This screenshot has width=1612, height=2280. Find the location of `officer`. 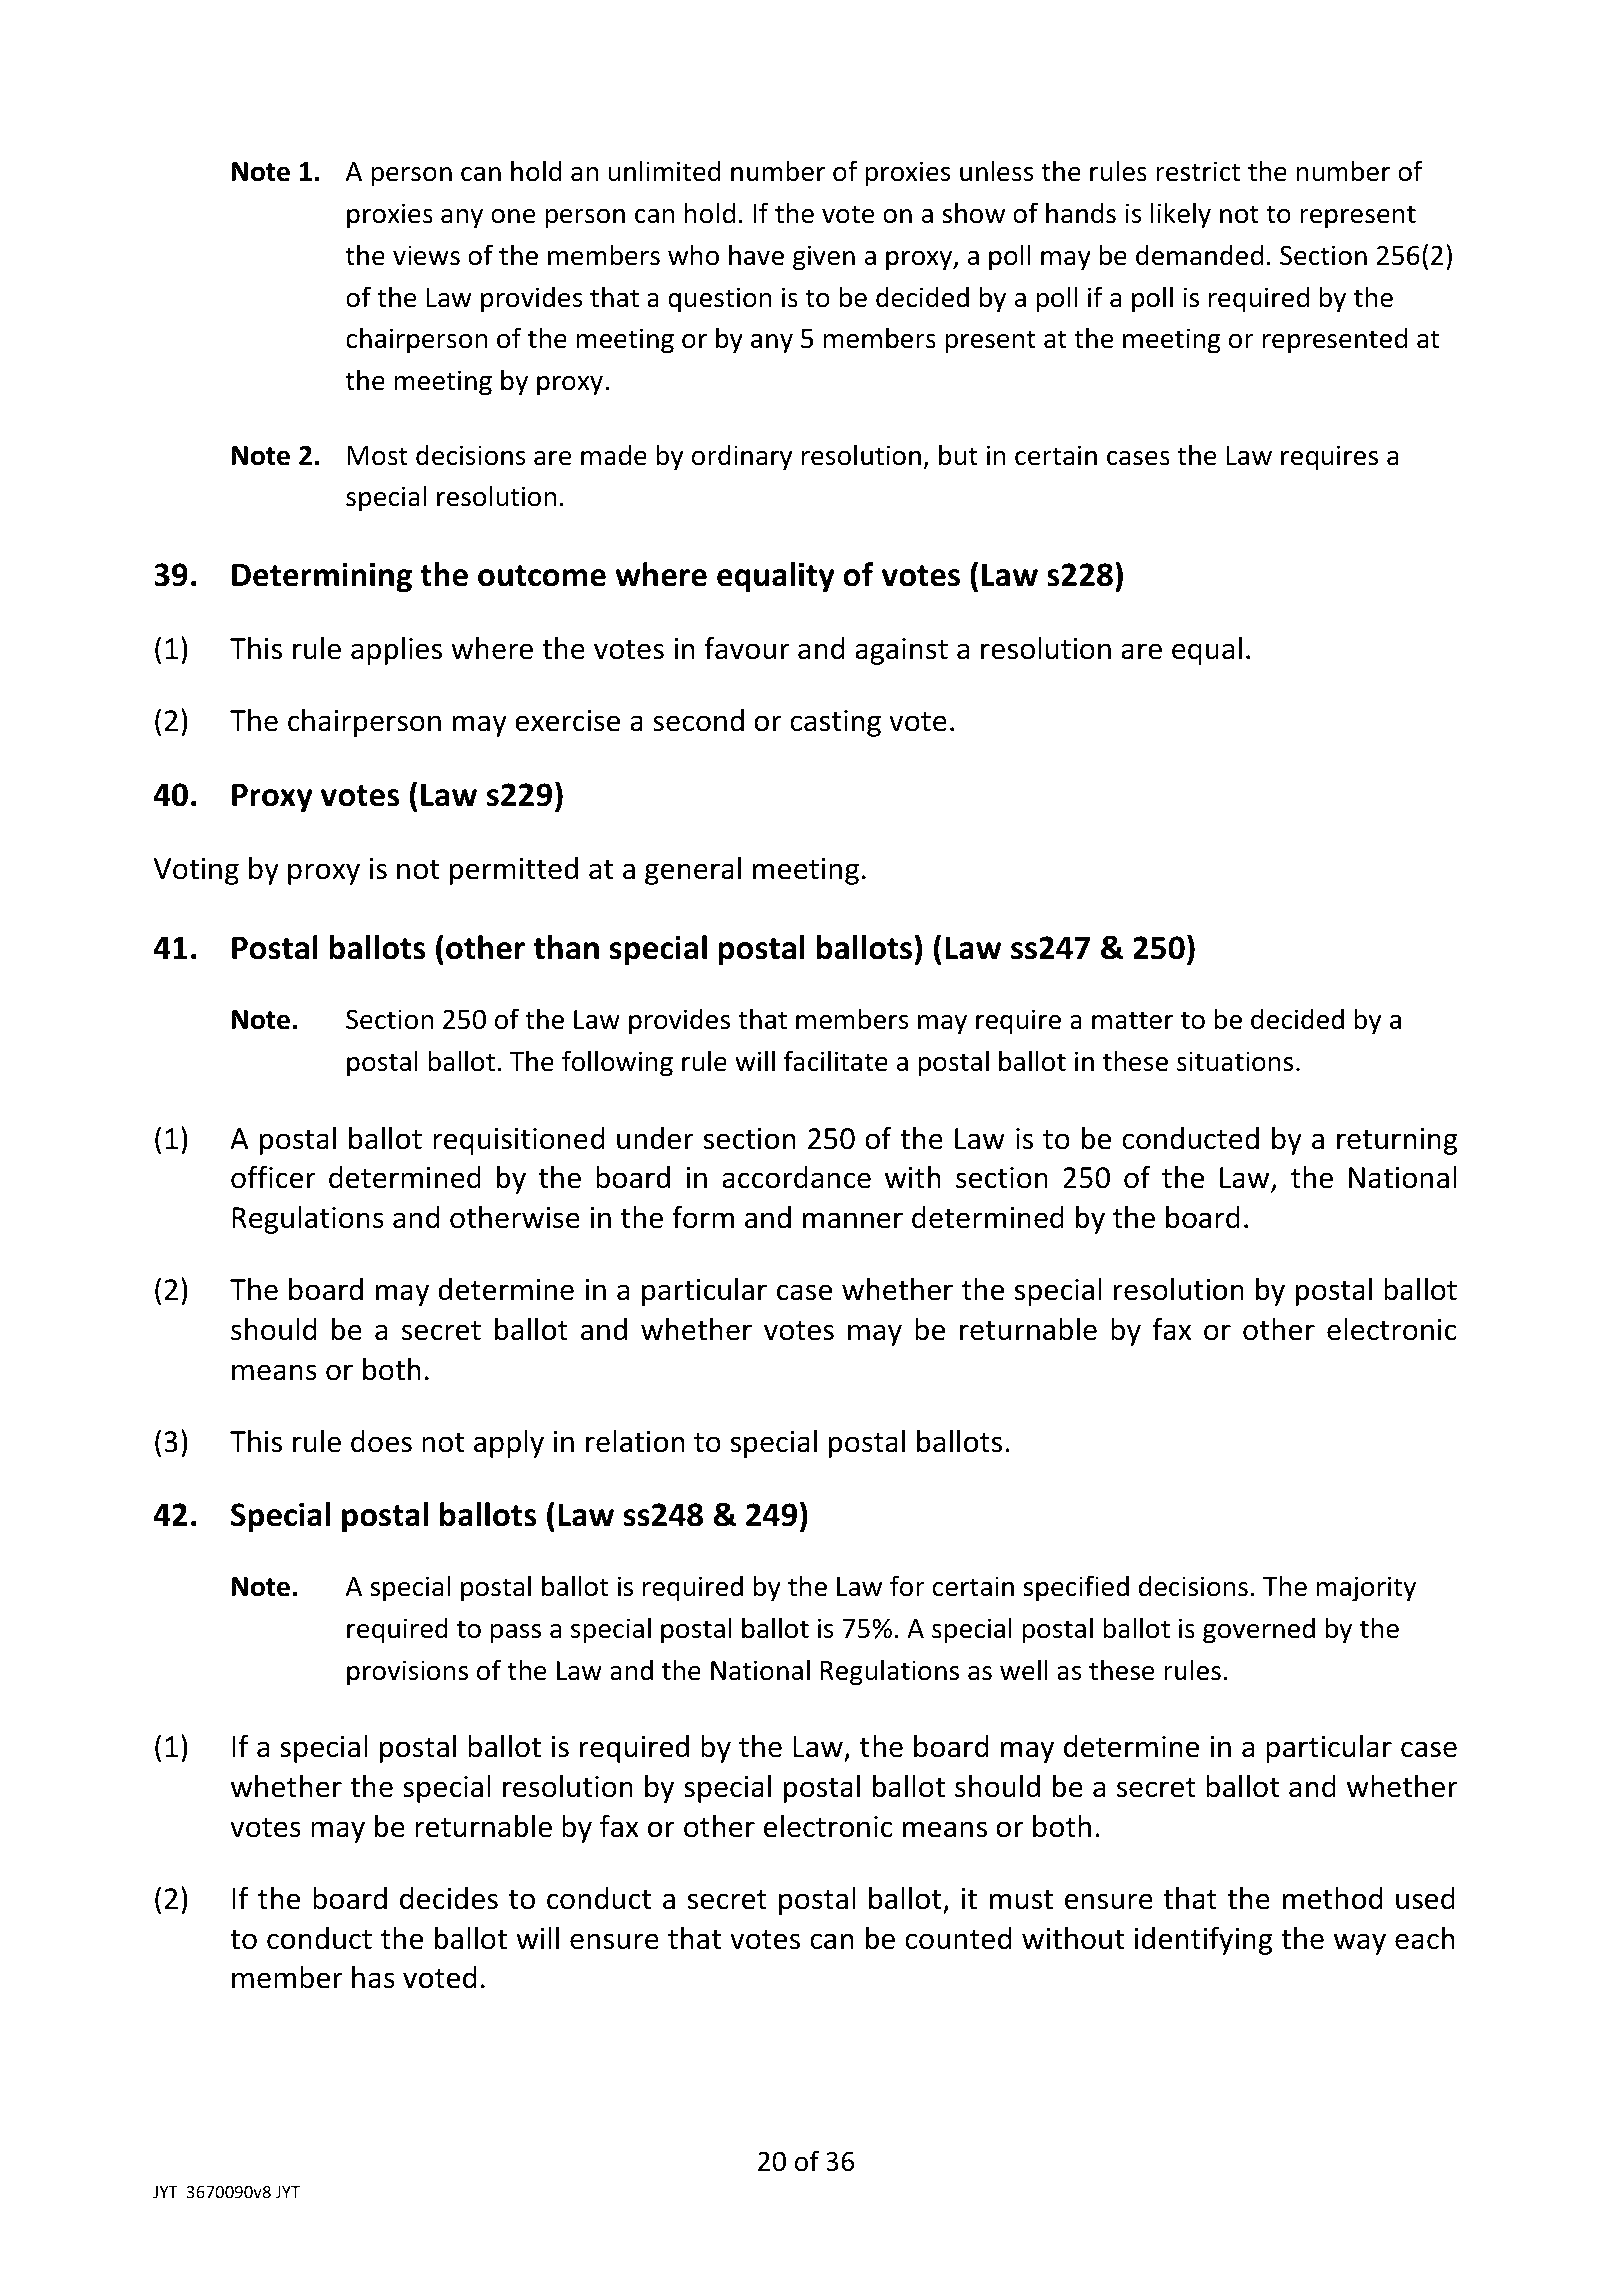

officer is located at coordinates (273, 1177).
